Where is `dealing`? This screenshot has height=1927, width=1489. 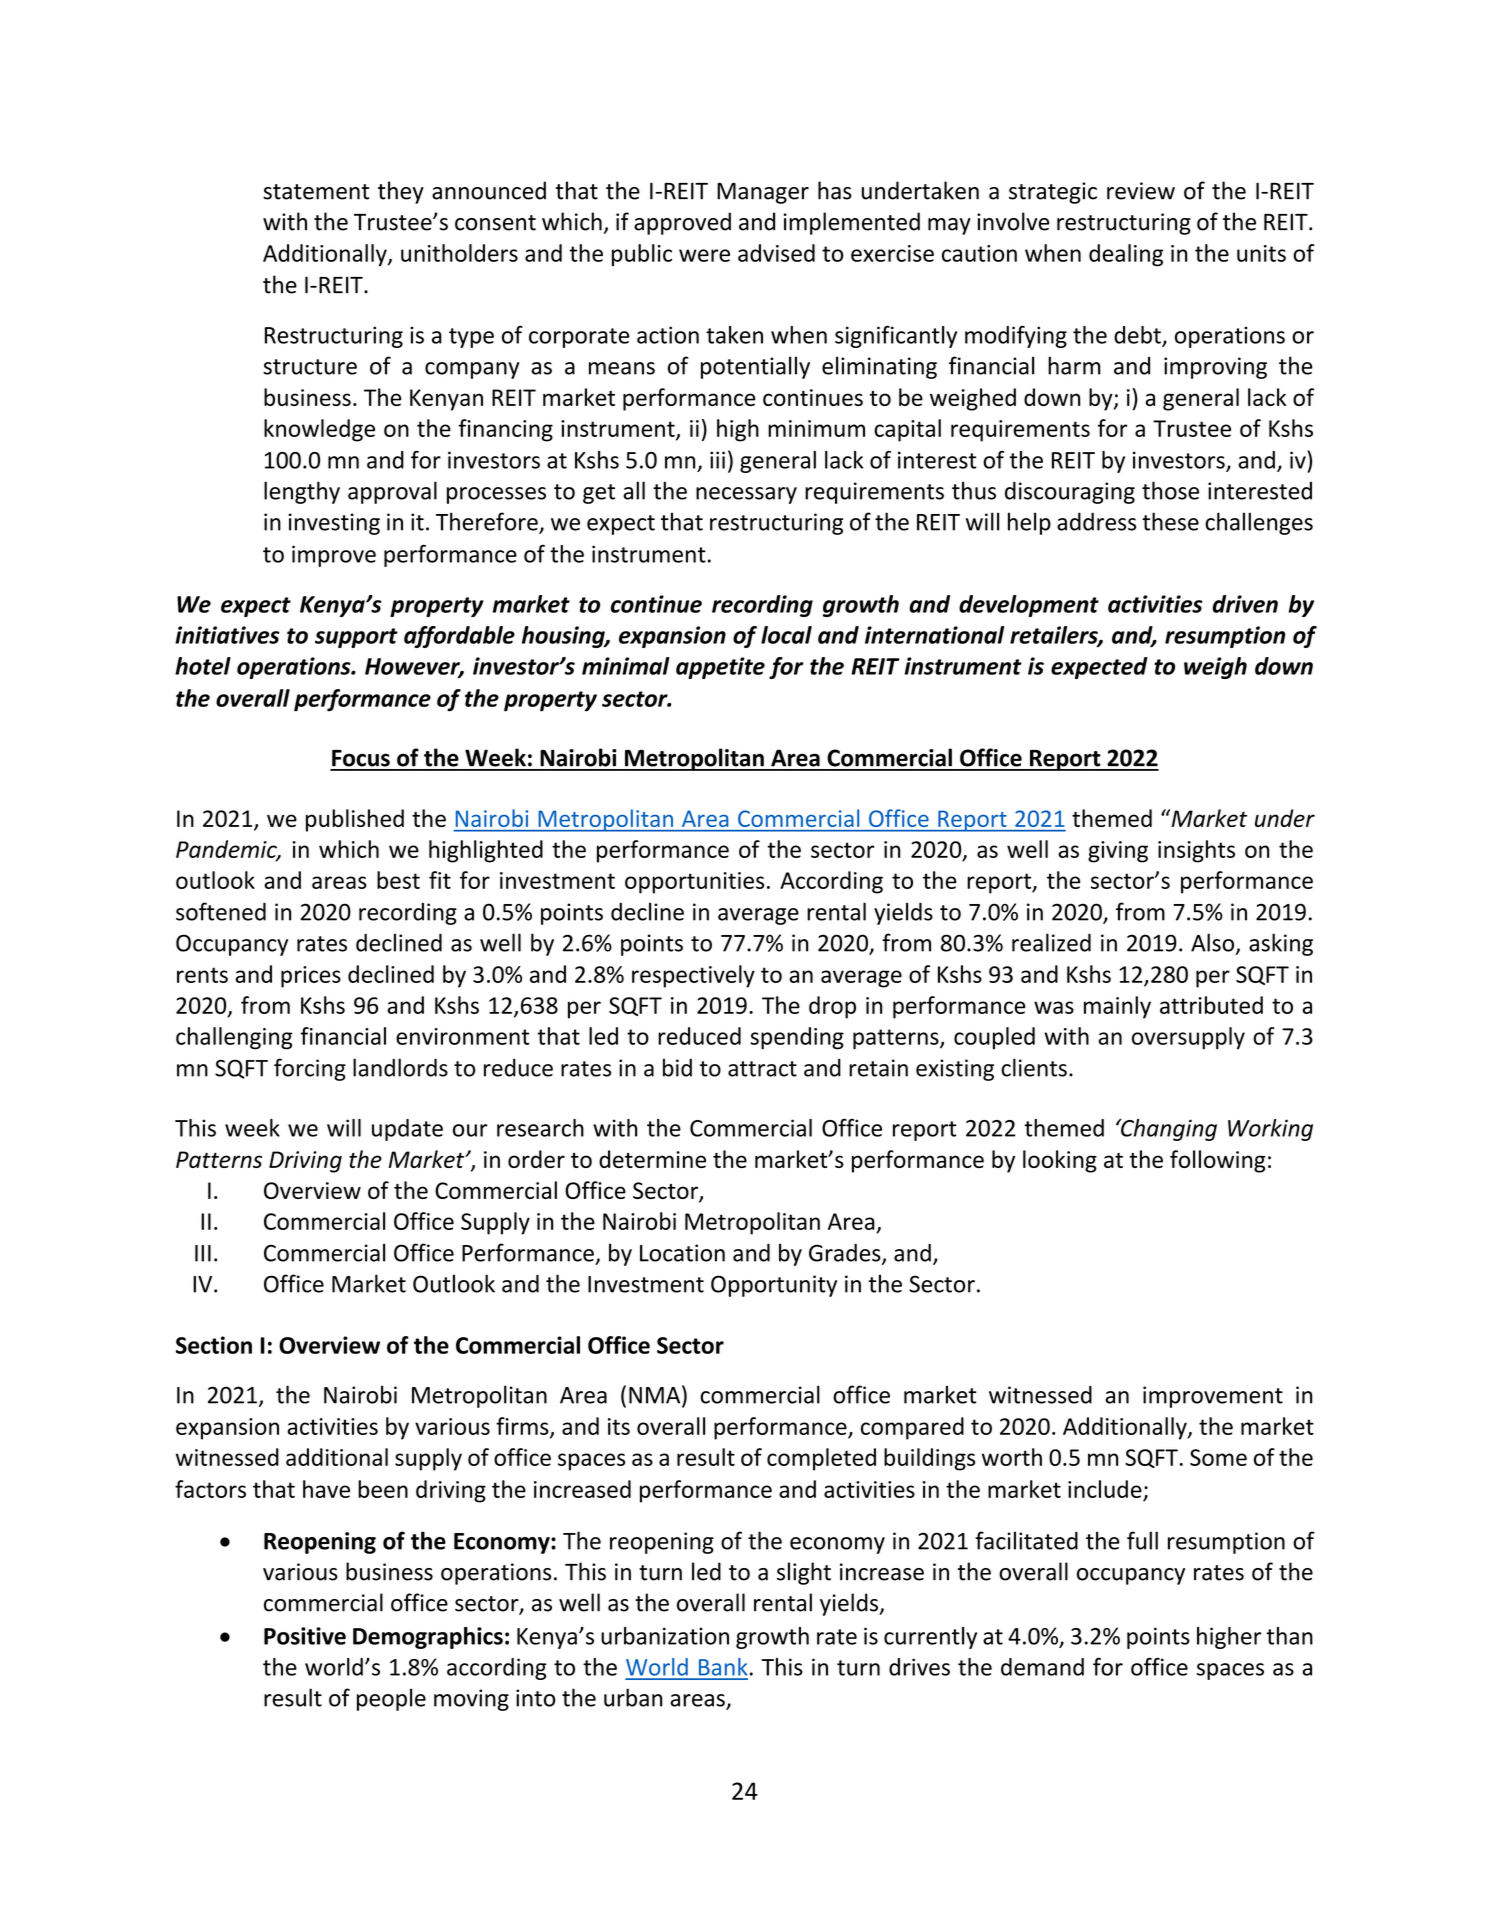 dealing is located at coordinates (1126, 255).
